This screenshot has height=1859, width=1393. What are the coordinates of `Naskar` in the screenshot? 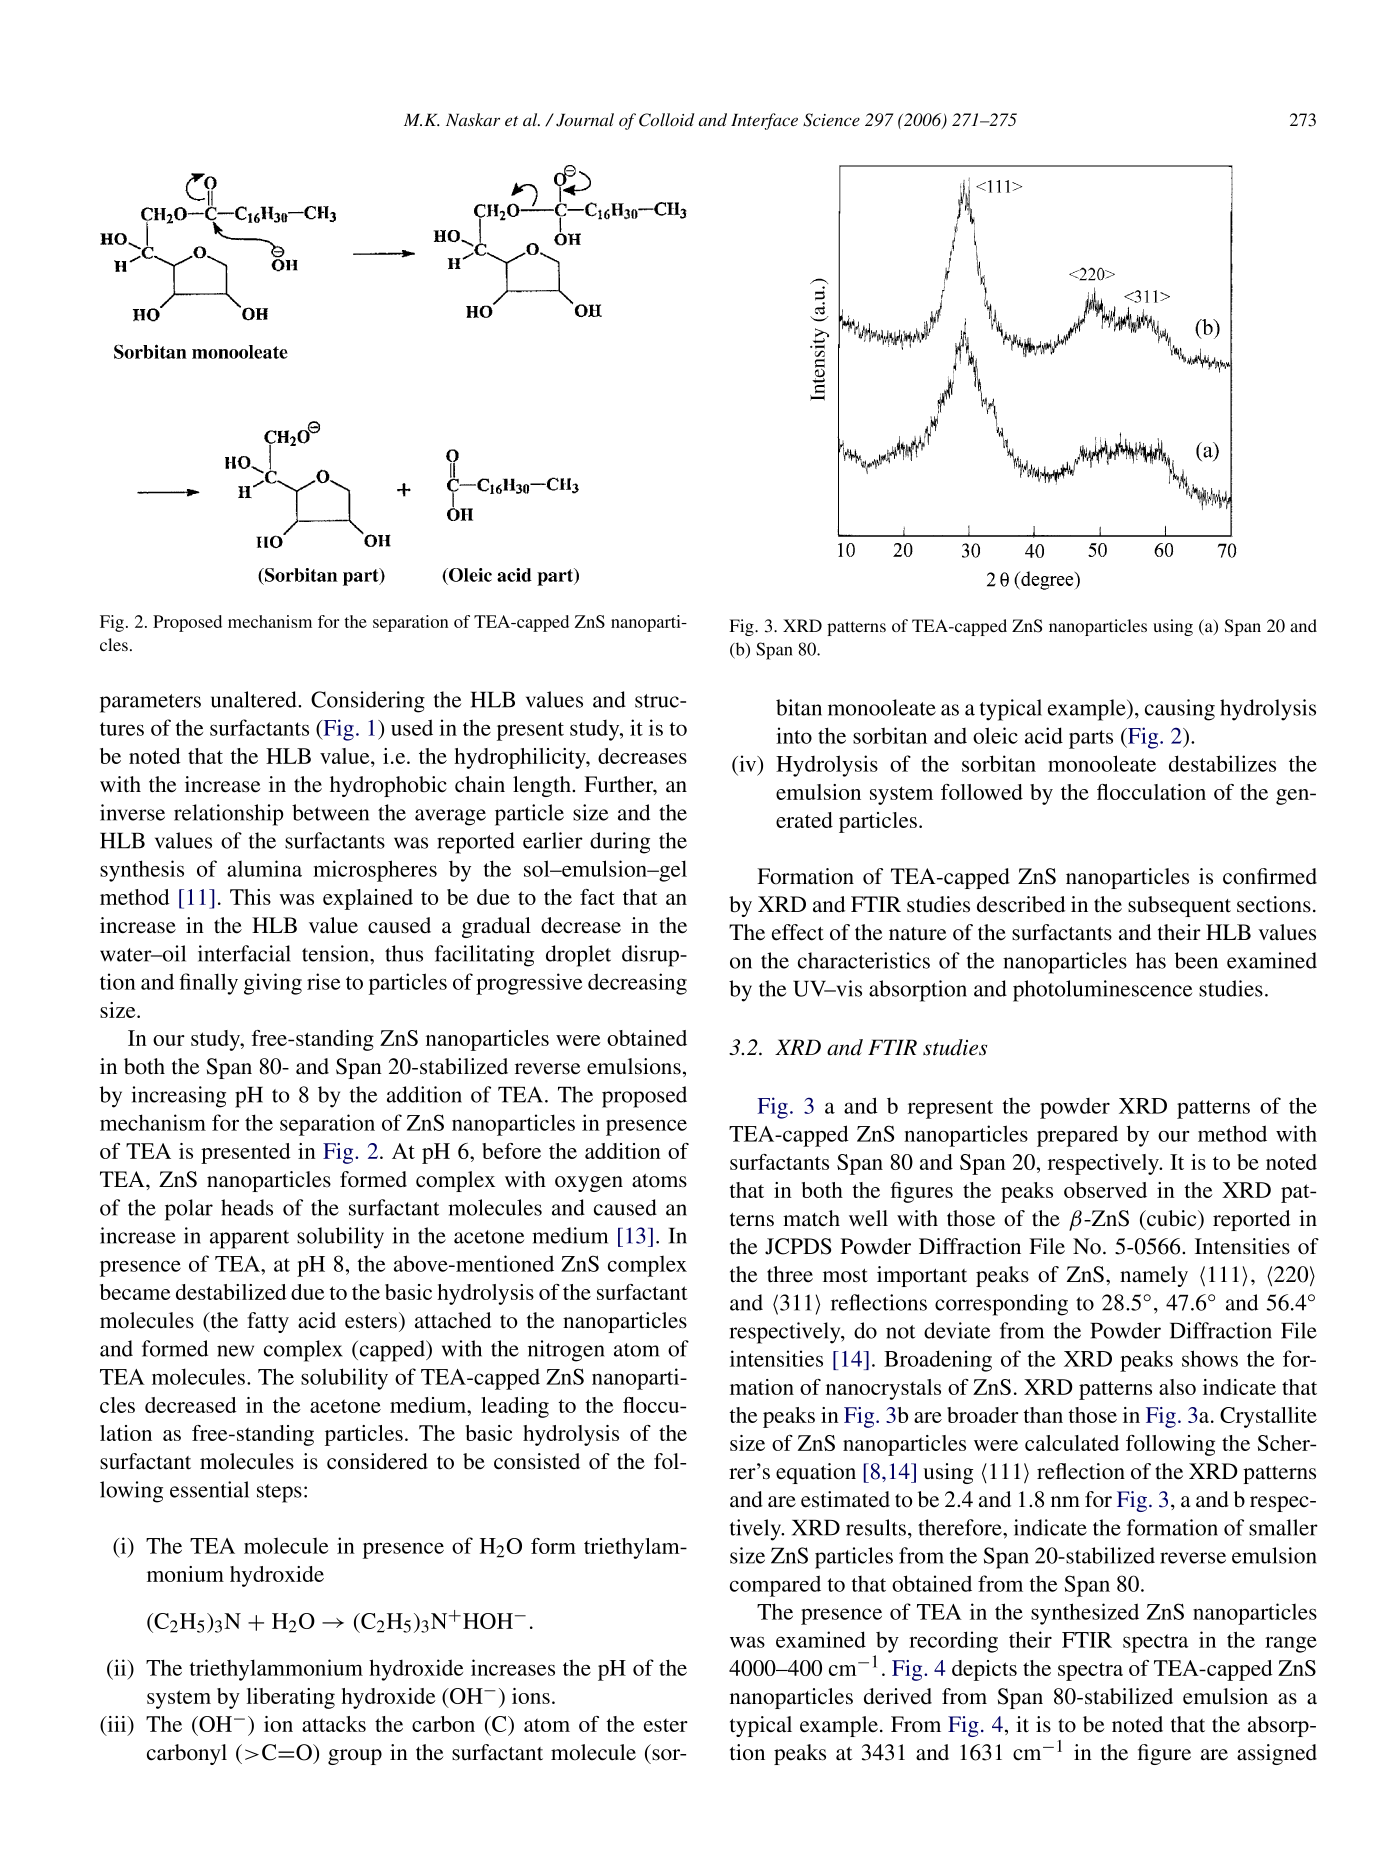 It's located at (473, 119).
